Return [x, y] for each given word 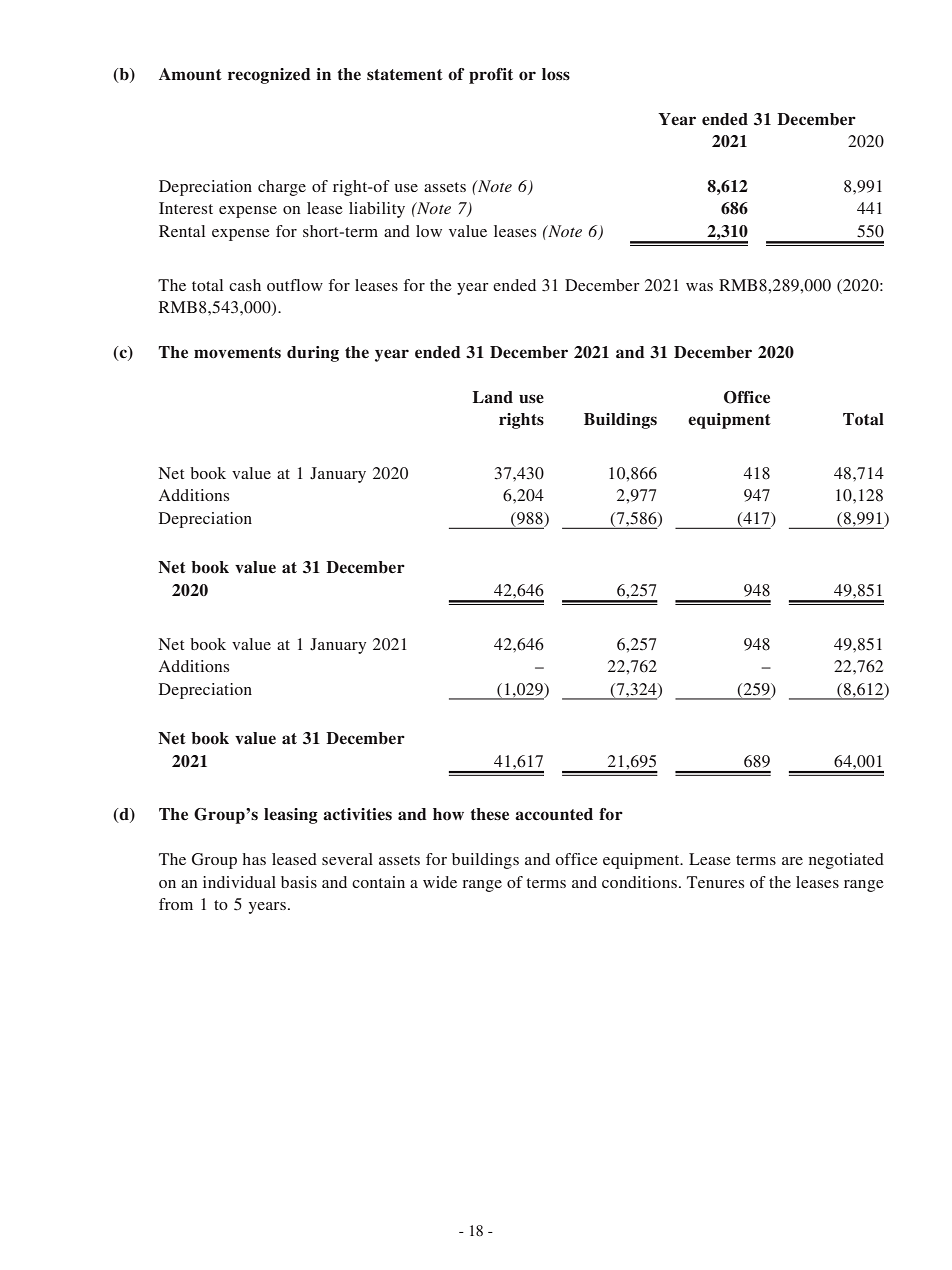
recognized [269, 76]
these [489, 814]
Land [493, 397]
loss [556, 74]
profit [491, 76]
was [699, 287]
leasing [291, 816]
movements [237, 353]
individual [239, 882]
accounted [554, 814]
